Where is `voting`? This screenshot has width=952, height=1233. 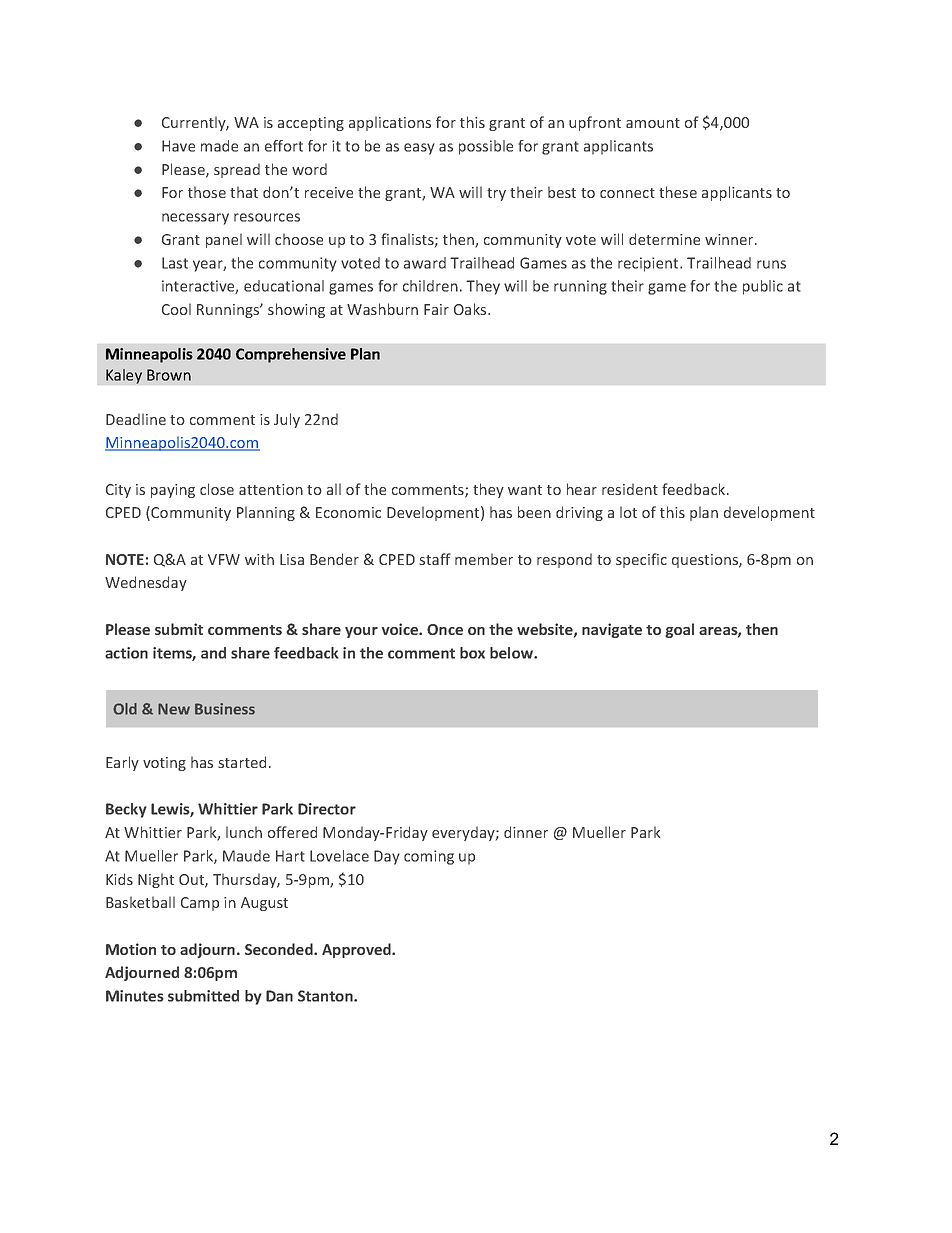
voting is located at coordinates (164, 764).
